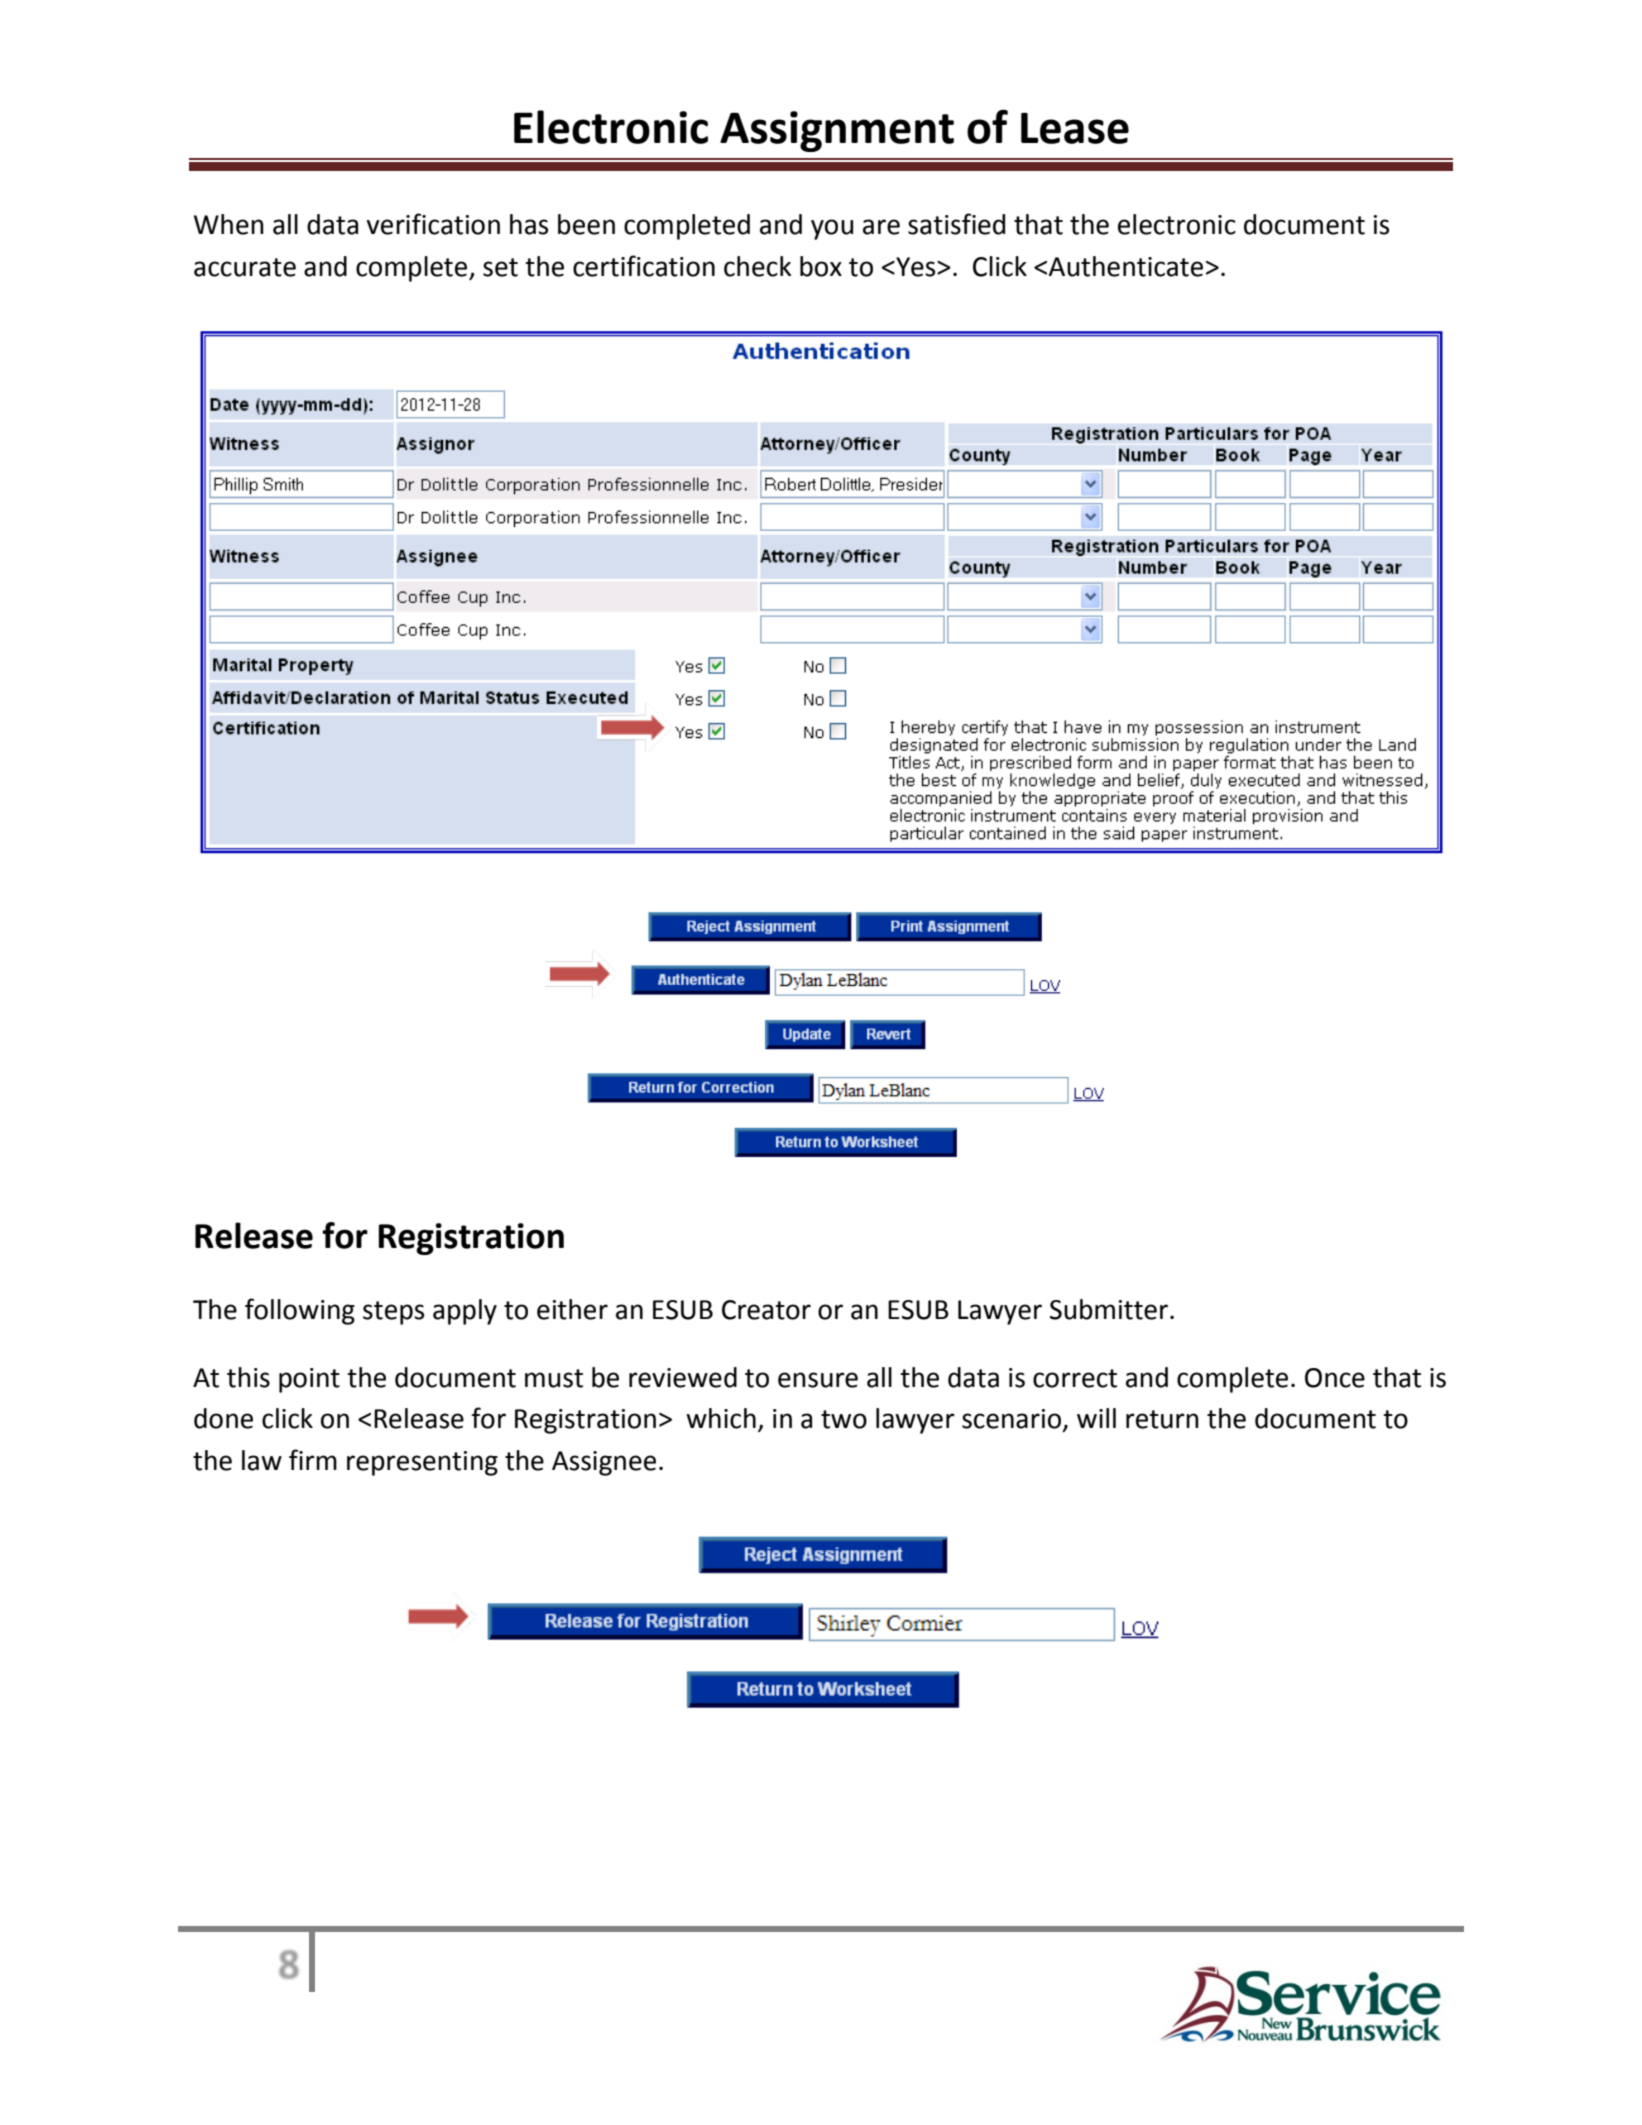 The height and width of the page is (2125, 1642). Describe the element at coordinates (721, 1418) in the page. I see `which` at that location.
